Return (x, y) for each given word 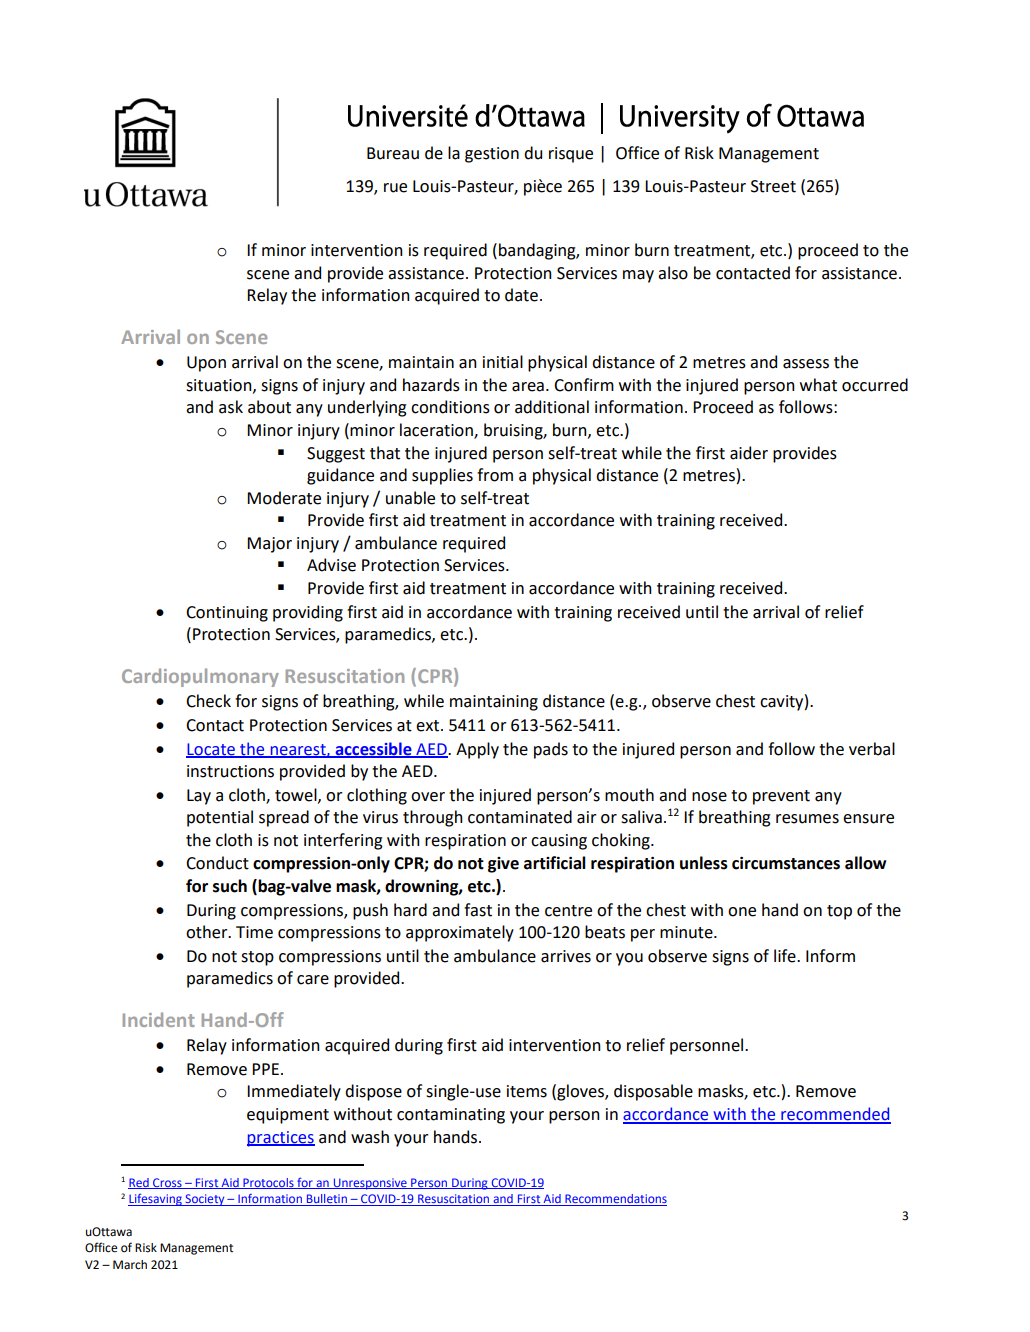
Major (269, 545)
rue (395, 188)
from (495, 475)
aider (749, 453)
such (230, 886)
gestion (492, 155)
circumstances (786, 863)
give (503, 865)
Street (773, 186)
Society (205, 1200)
